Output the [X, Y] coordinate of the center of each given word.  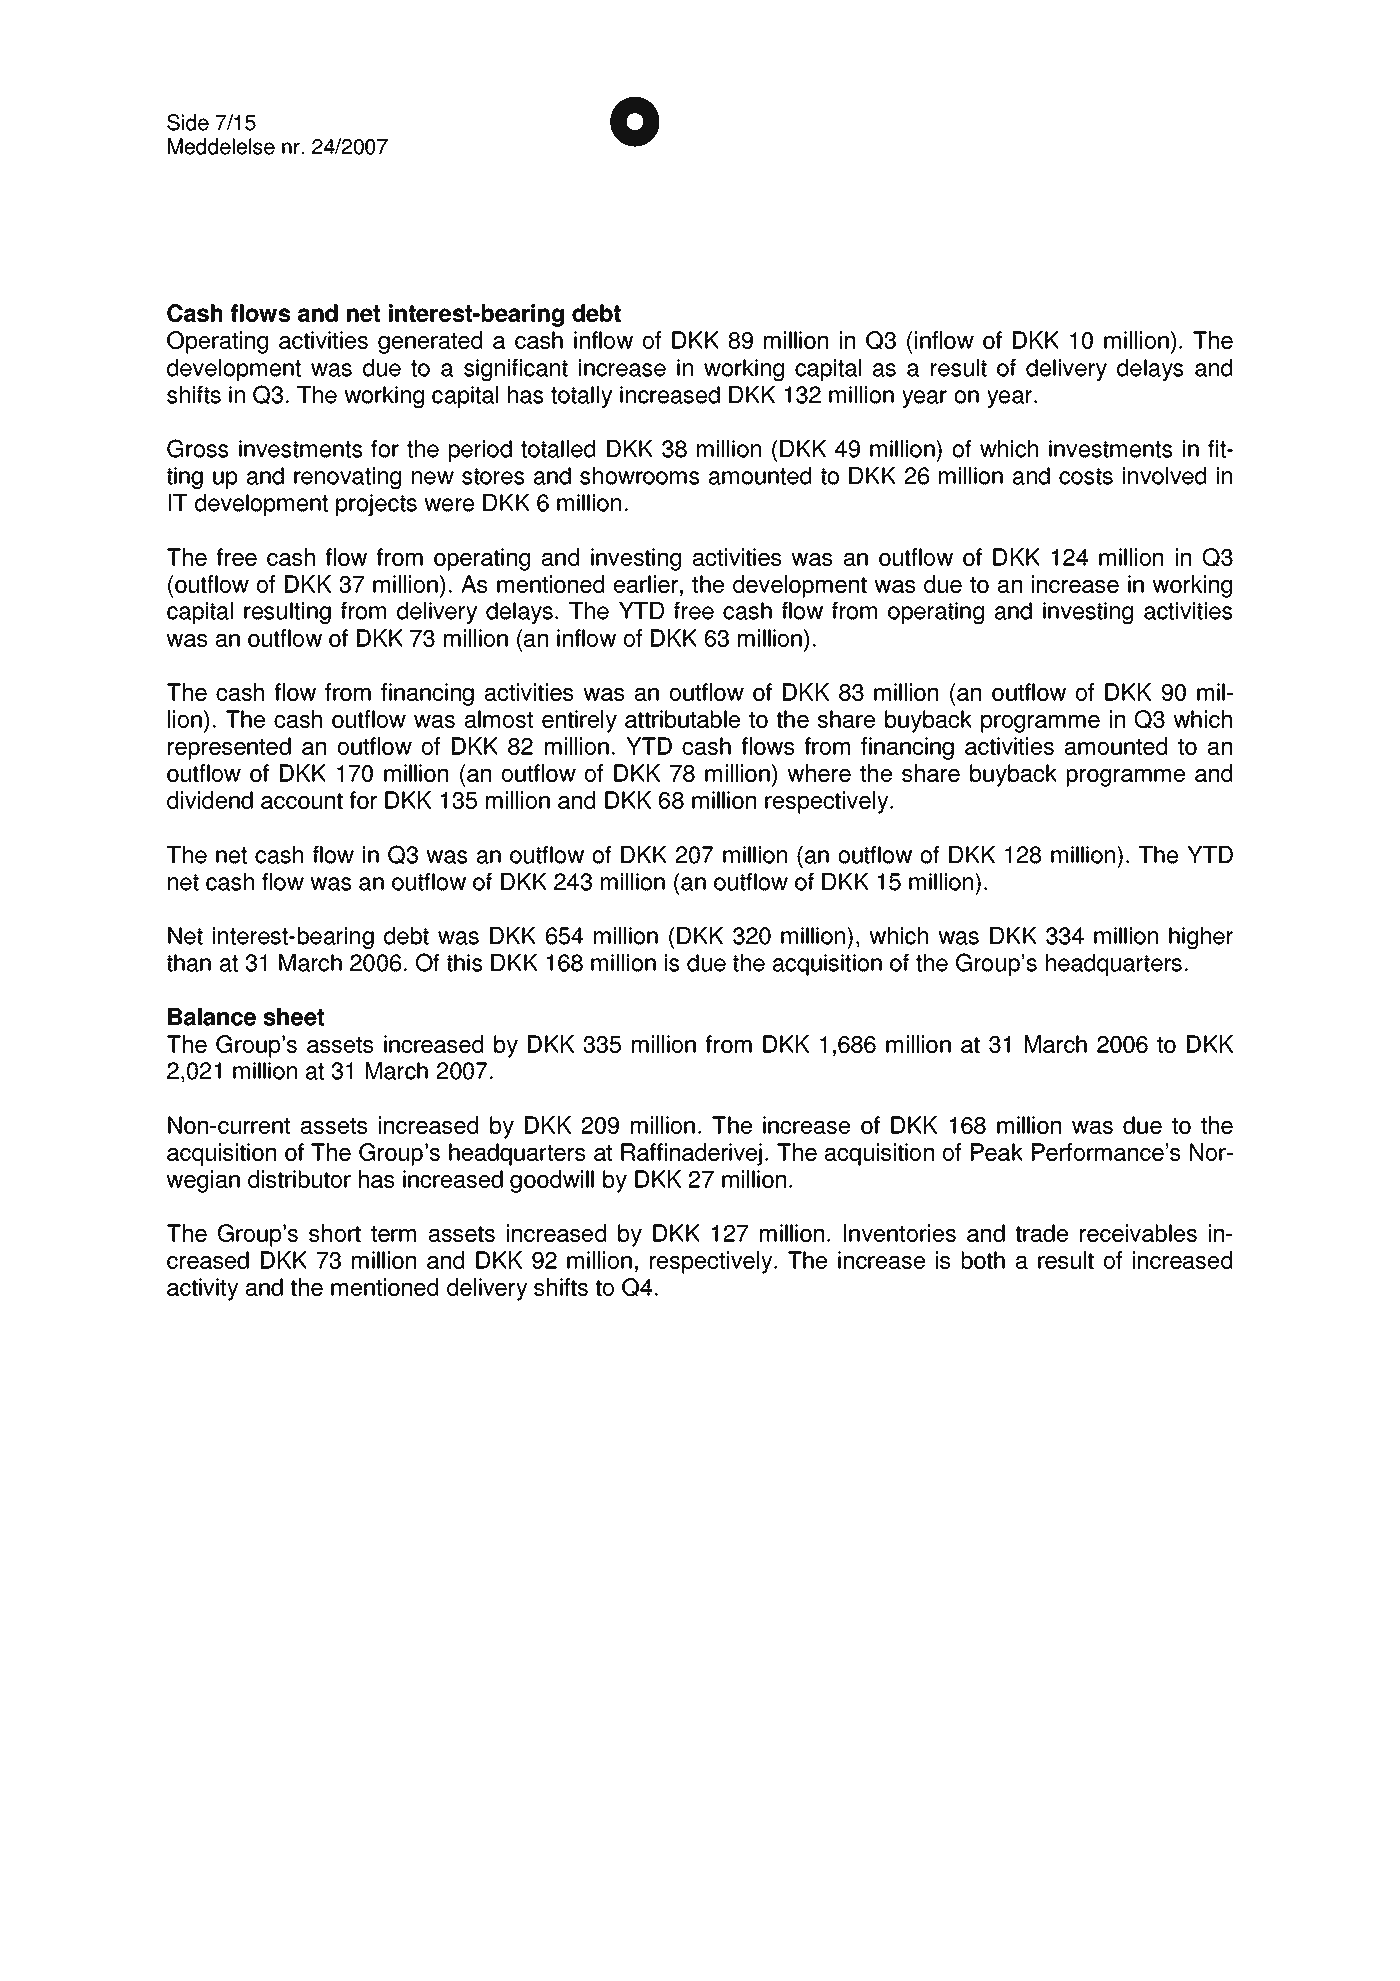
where [819, 773]
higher [1201, 938]
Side [188, 122]
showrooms [640, 476]
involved [1164, 476]
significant [516, 370]
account [302, 801]
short [335, 1233]
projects [376, 505]
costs [1086, 476]
